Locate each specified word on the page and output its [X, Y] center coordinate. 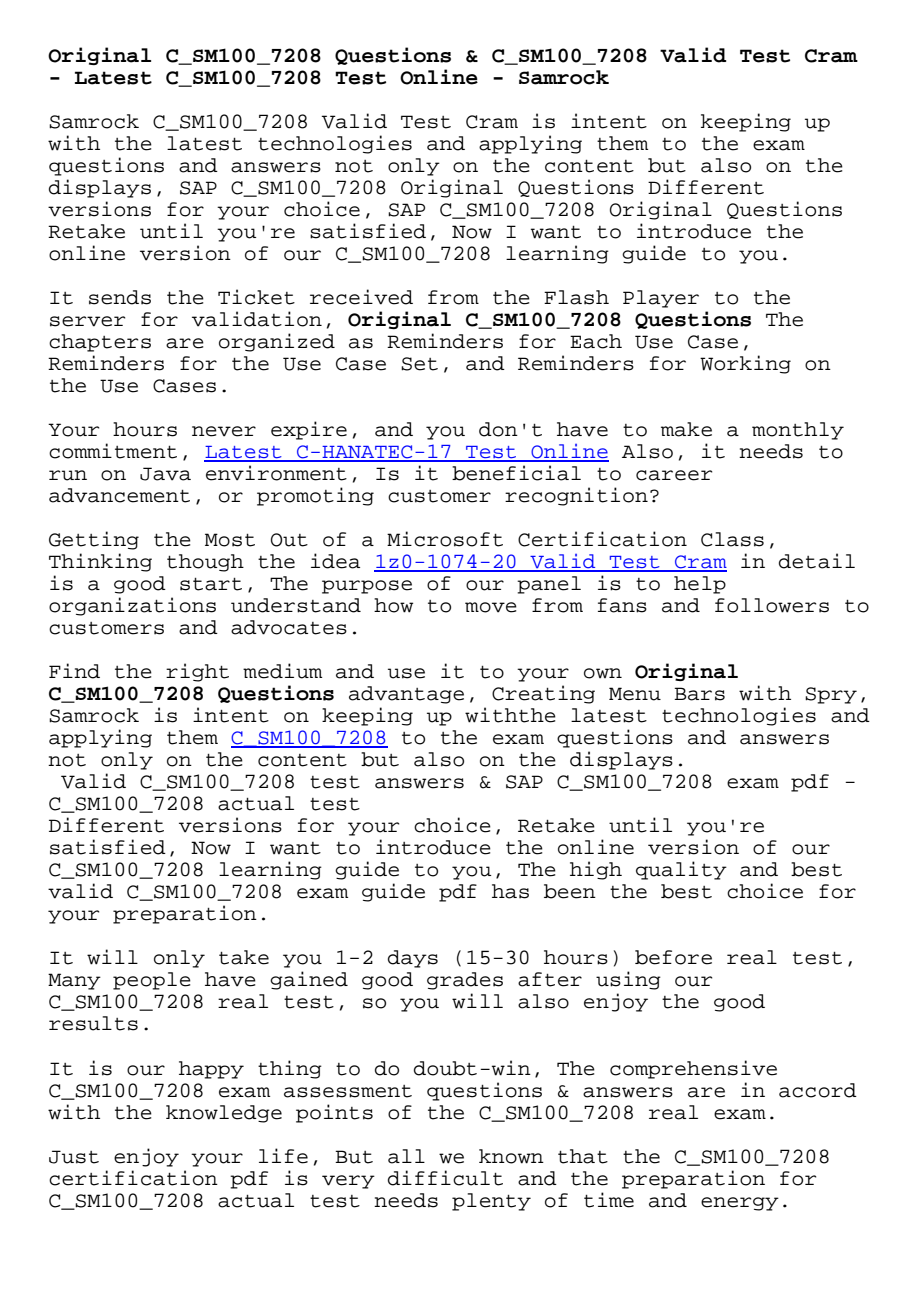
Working [745, 364]
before [673, 957]
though [205, 563]
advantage [406, 695]
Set [419, 364]
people [152, 981]
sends [120, 297]
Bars [699, 694]
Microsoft [445, 539]
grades [465, 981]
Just [74, 1157]
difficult [445, 1178]
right [197, 672]
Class [732, 539]
